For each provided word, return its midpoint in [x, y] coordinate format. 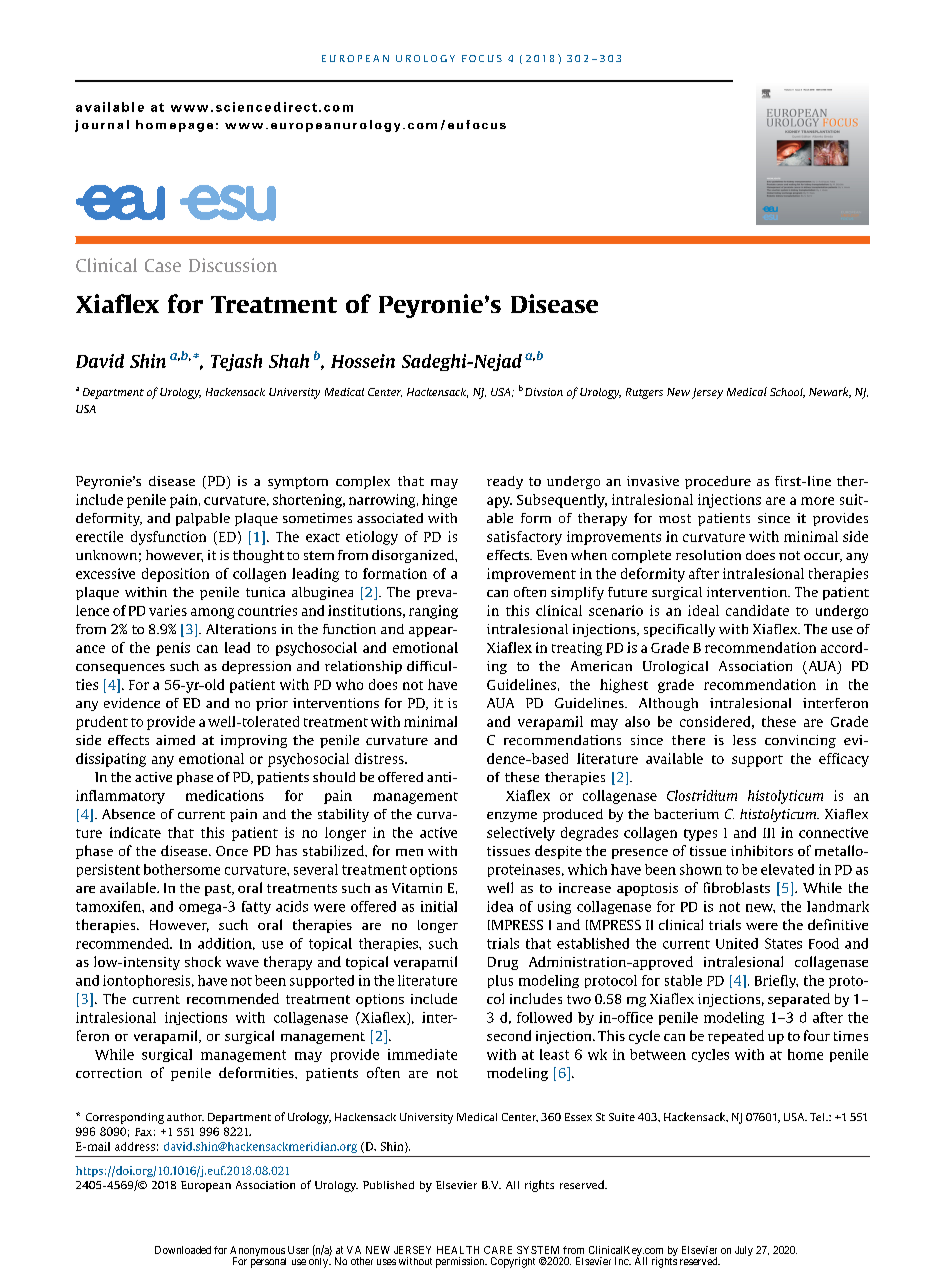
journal [102, 126]
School [787, 393]
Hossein [363, 361]
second [509, 1035]
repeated [736, 1037]
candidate [757, 610]
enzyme [512, 817]
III [769, 833]
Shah [289, 361]
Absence [128, 814]
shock [203, 961]
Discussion [233, 265]
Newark [830, 392]
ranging [433, 612]
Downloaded [183, 1250]
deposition [175, 575]
